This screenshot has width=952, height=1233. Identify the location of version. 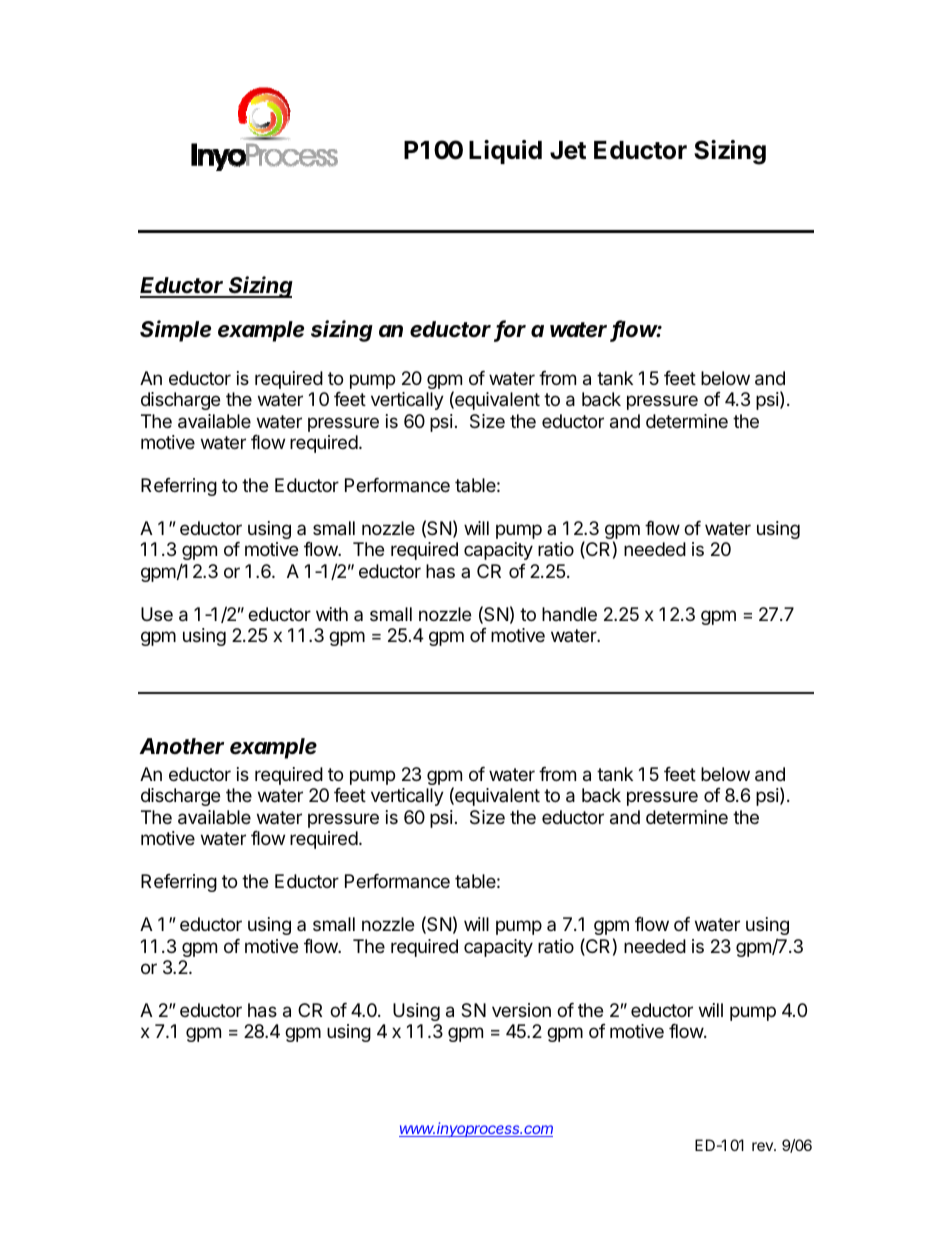
(521, 1010).
